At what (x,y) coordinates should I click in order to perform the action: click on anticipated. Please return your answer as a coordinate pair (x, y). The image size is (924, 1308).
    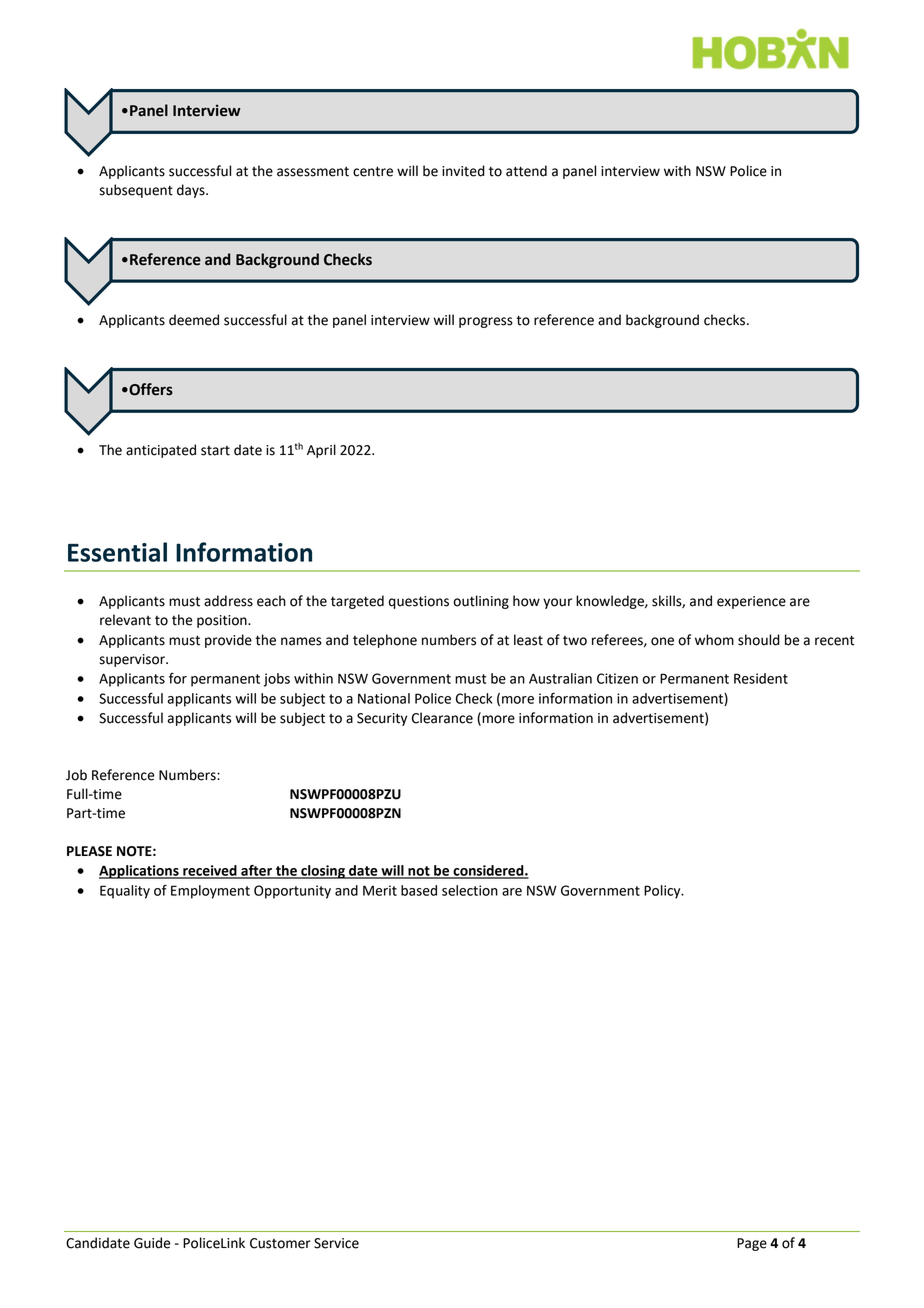
    Looking at the image, I should click on (161, 451).
